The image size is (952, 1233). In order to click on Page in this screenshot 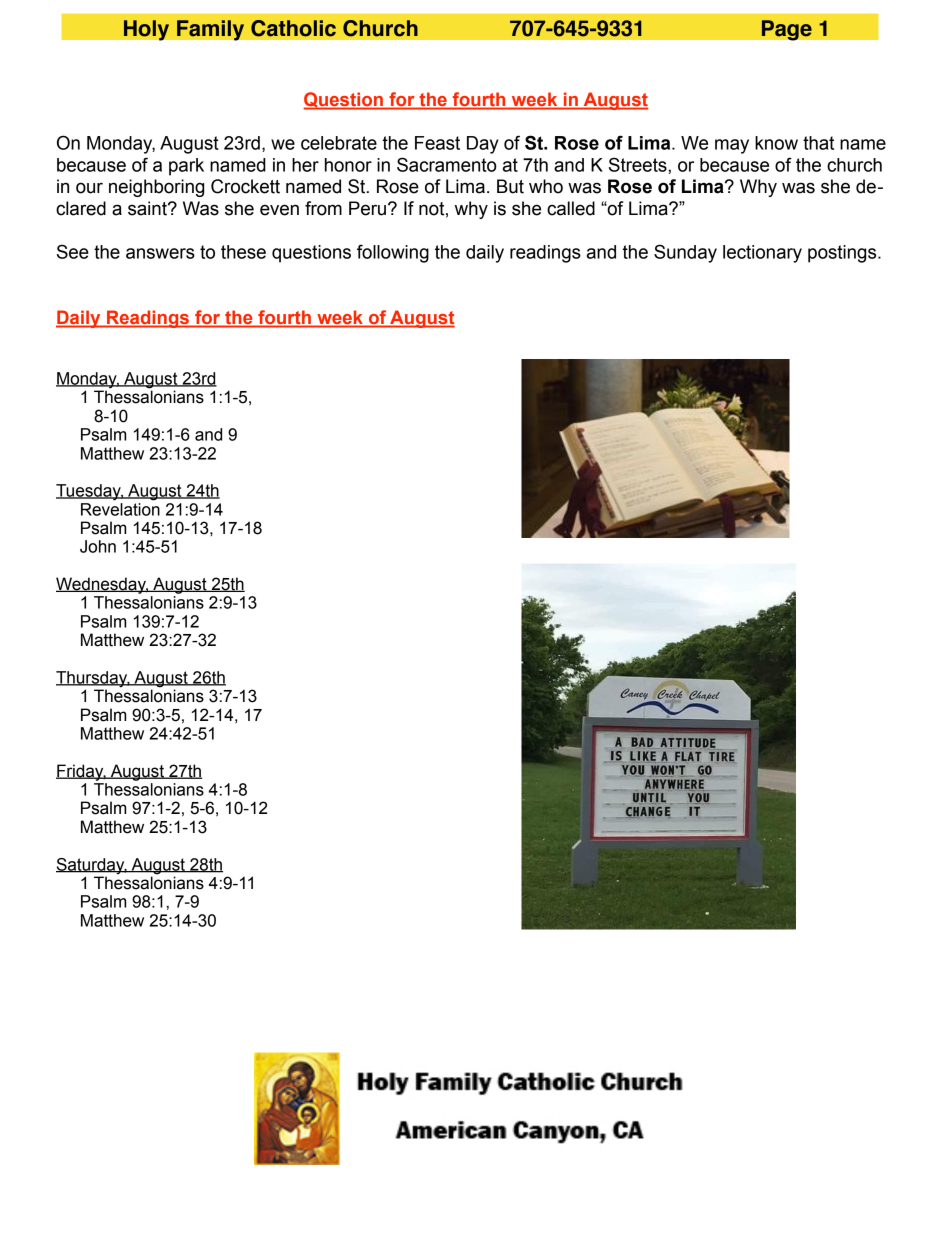, I will do `click(786, 30)`.
